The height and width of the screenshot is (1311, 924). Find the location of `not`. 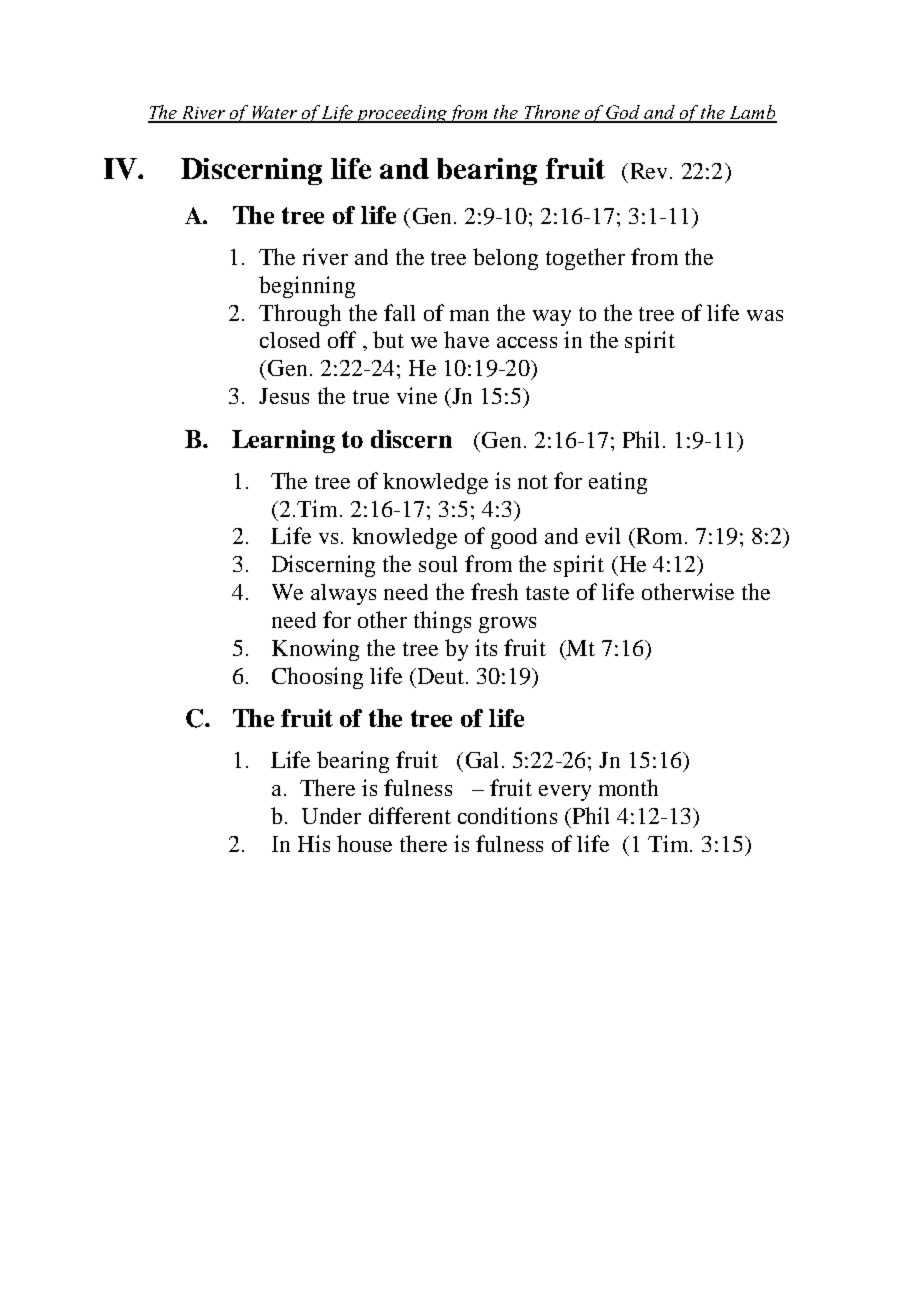

not is located at coordinates (533, 482).
